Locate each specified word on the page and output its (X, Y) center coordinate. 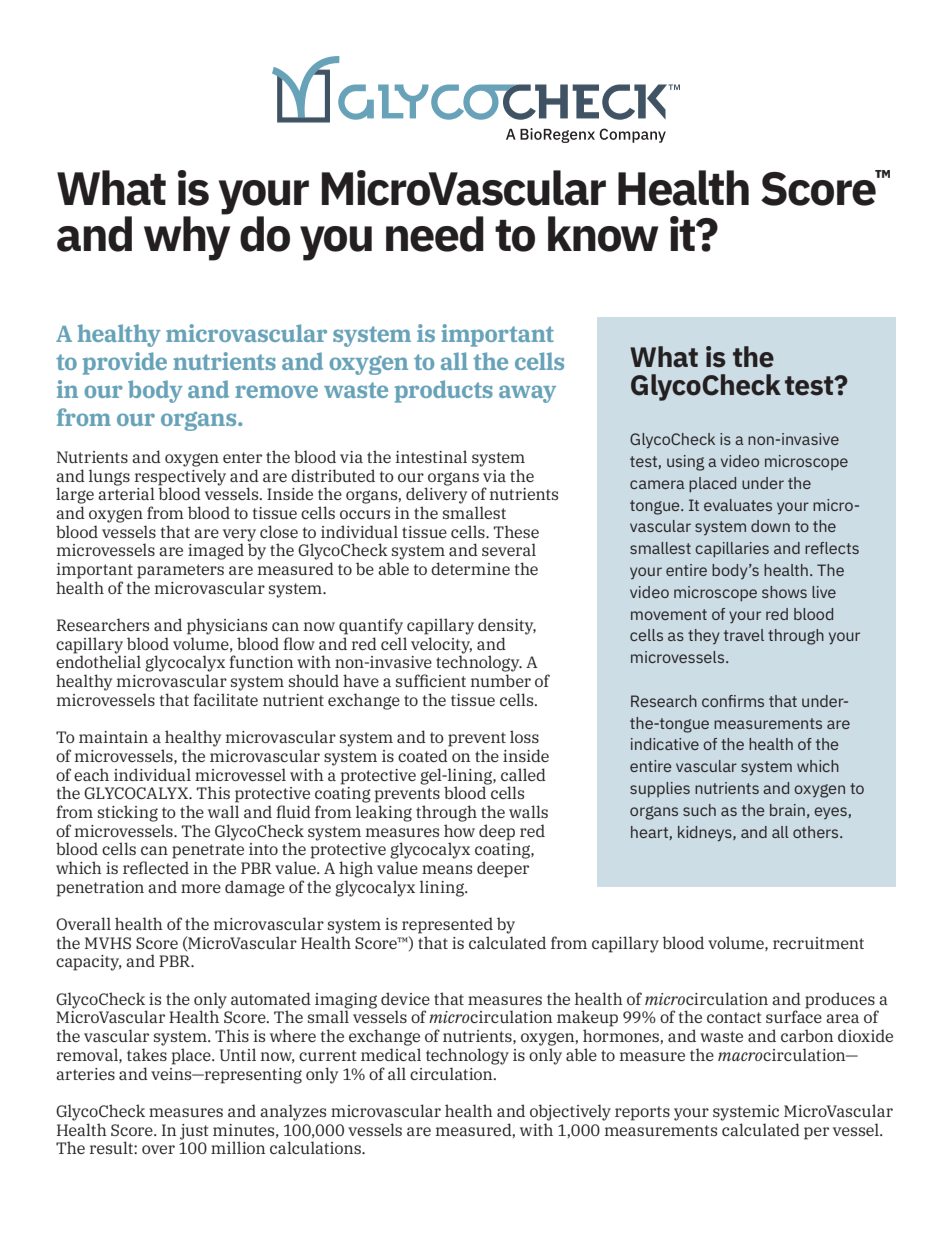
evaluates (738, 505)
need (435, 234)
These (516, 531)
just (194, 1132)
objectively (570, 1112)
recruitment (818, 943)
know (603, 234)
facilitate (225, 699)
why (187, 237)
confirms (733, 701)
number (501, 680)
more (201, 888)
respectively (180, 478)
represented (447, 925)
